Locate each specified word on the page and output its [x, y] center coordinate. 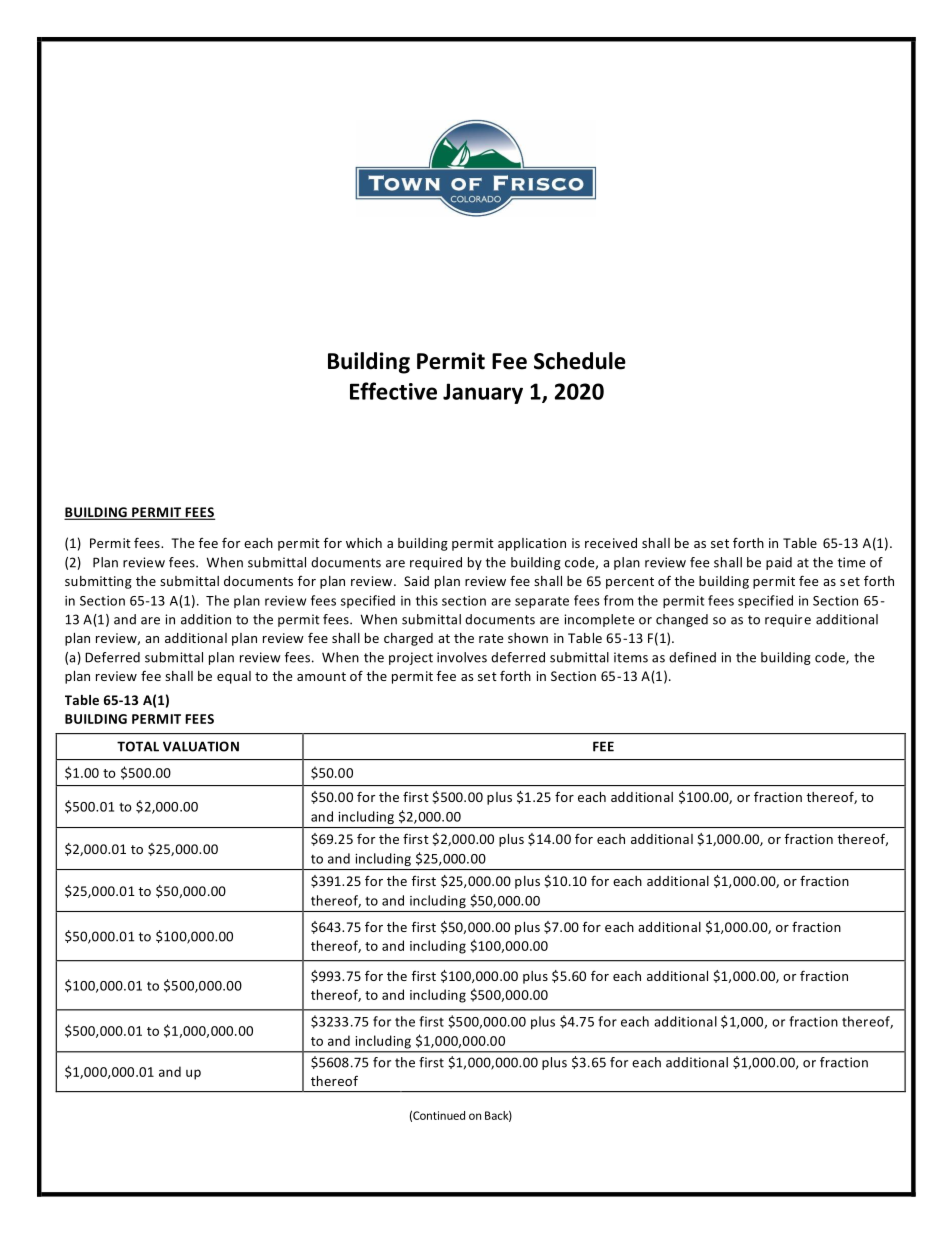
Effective [393, 391]
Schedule [580, 361]
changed [682, 620]
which [364, 543]
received [611, 543]
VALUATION [201, 746]
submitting [98, 582]
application [532, 544]
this [427, 600]
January [483, 393]
